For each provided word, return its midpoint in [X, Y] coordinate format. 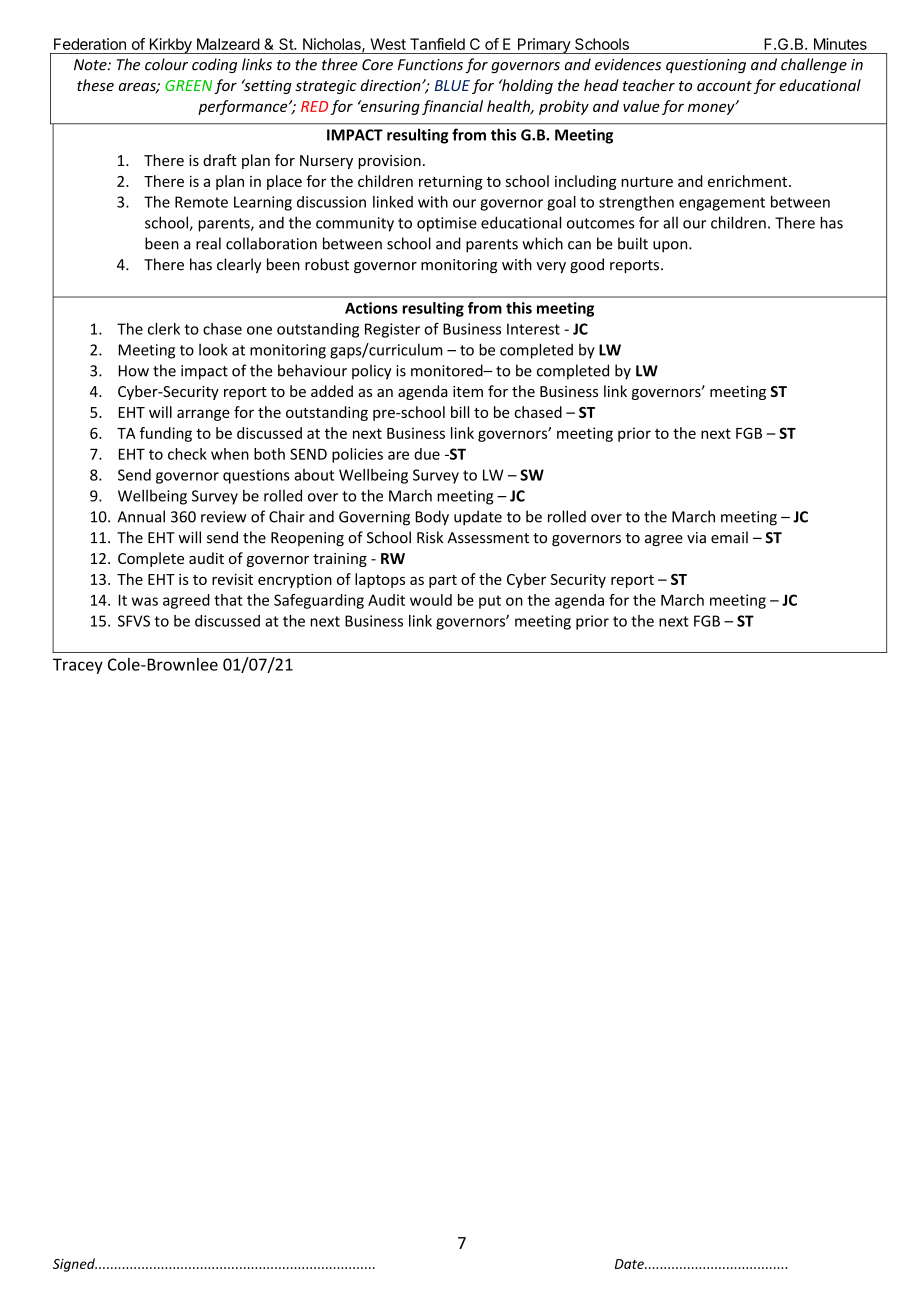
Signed [75, 1265]
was [145, 601]
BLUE [452, 85]
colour [166, 64]
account [724, 86]
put [490, 602]
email [729, 537]
